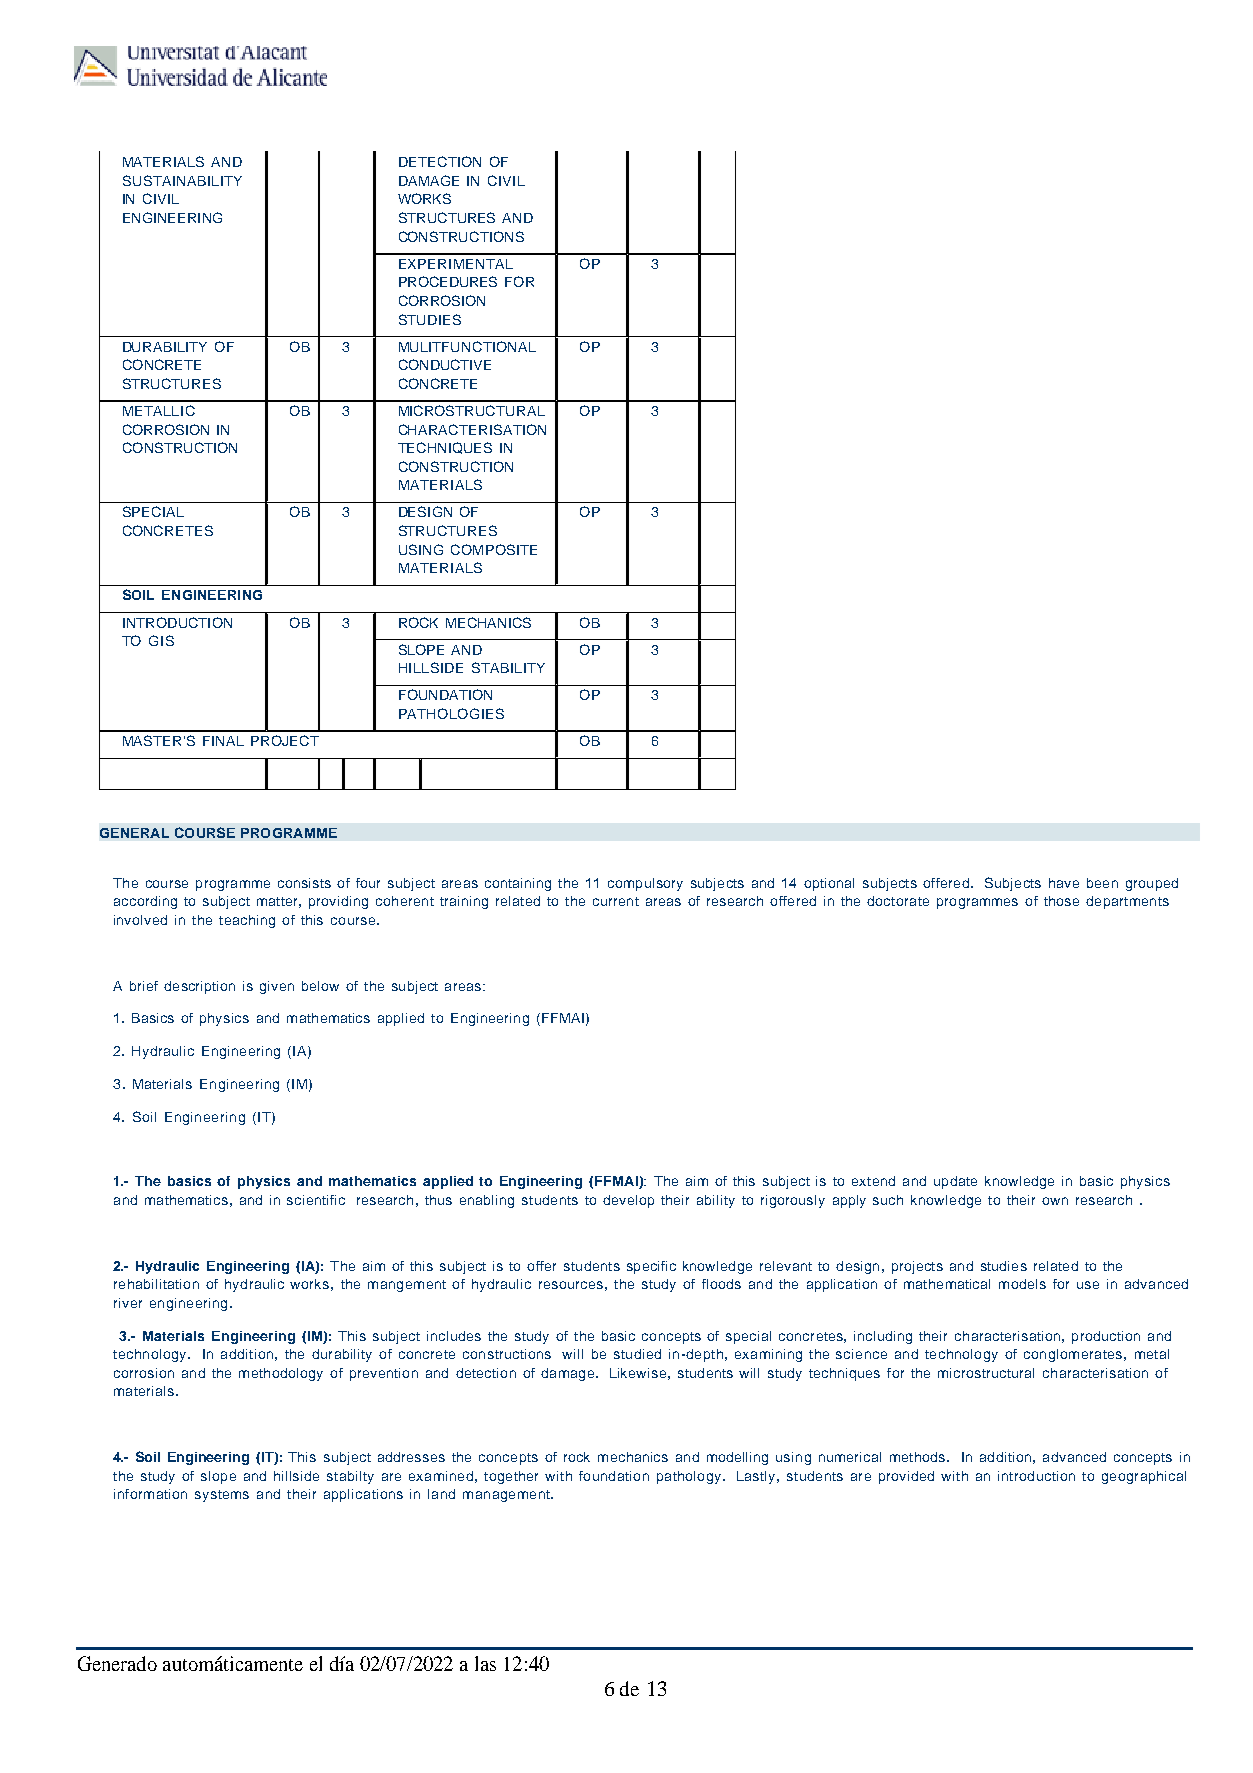 The height and width of the screenshot is (1773, 1253). Describe the element at coordinates (1064, 883) in the screenshot. I see `have` at that location.
